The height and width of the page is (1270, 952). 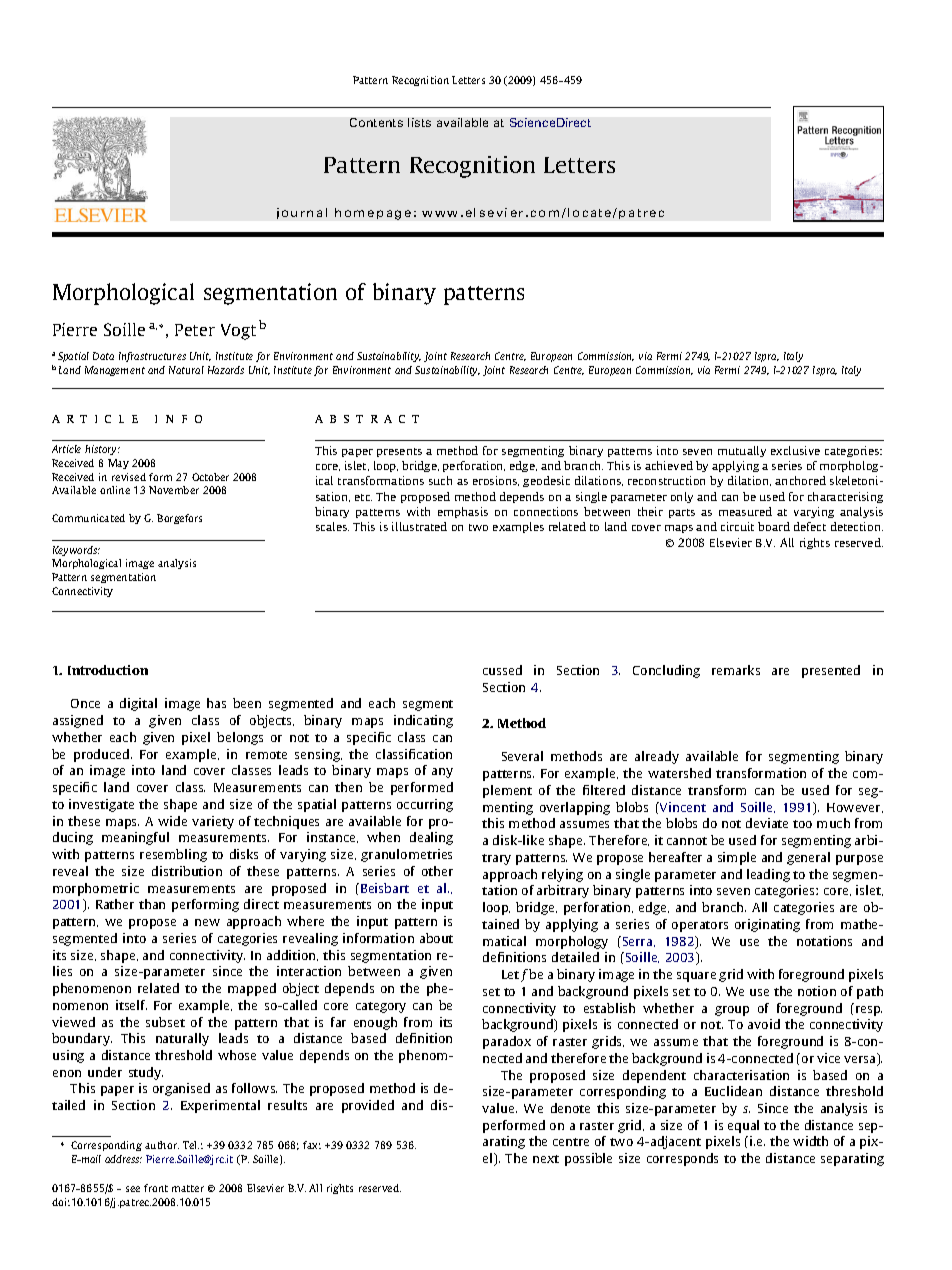 I want to click on indicating, so click(x=423, y=721).
